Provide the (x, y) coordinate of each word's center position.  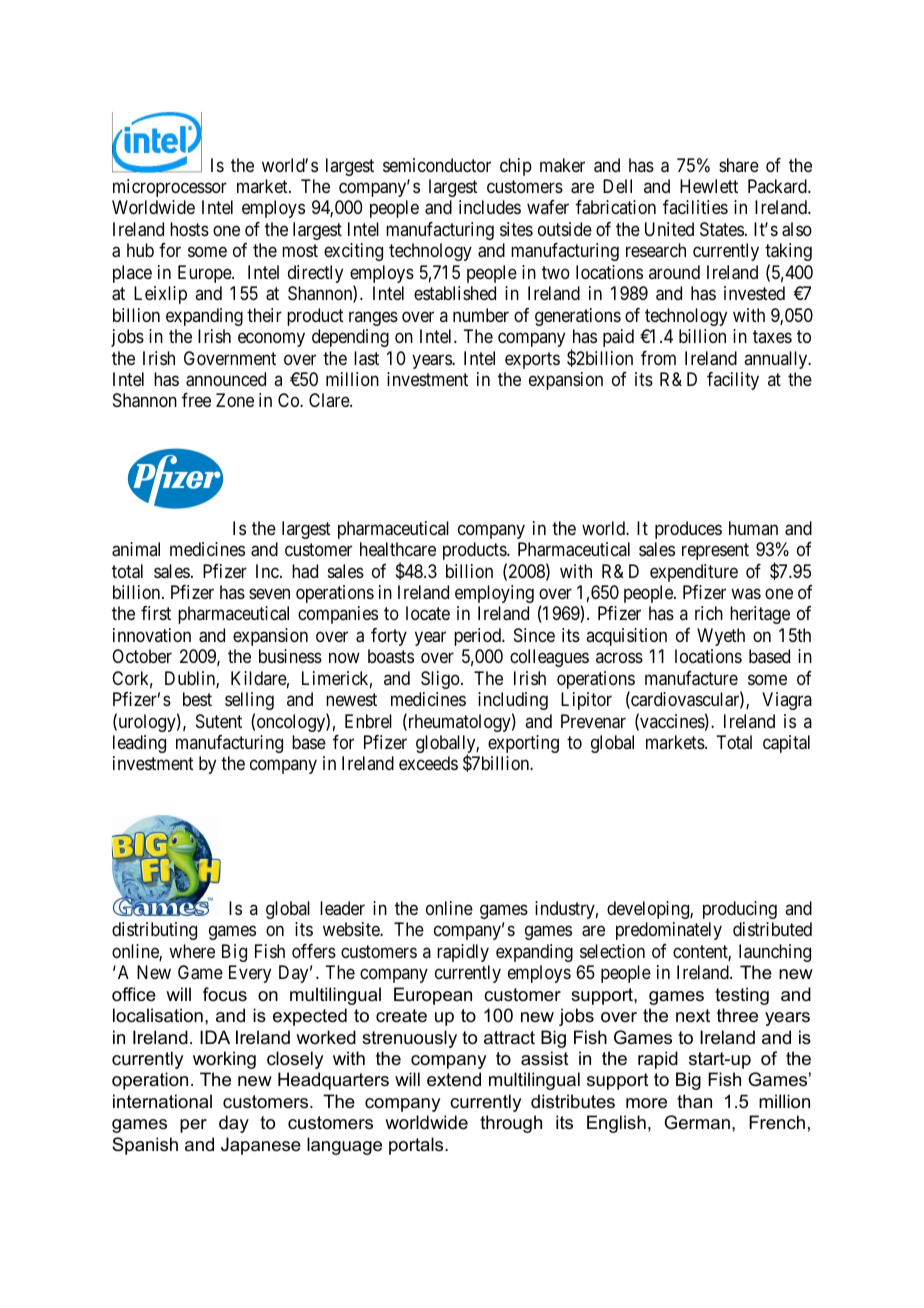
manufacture (691, 678)
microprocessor (170, 188)
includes (490, 207)
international (162, 1101)
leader (342, 908)
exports (532, 360)
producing (740, 910)
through (511, 1124)
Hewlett (709, 186)
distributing (154, 931)
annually (777, 360)
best (197, 699)
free (196, 400)
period (478, 637)
